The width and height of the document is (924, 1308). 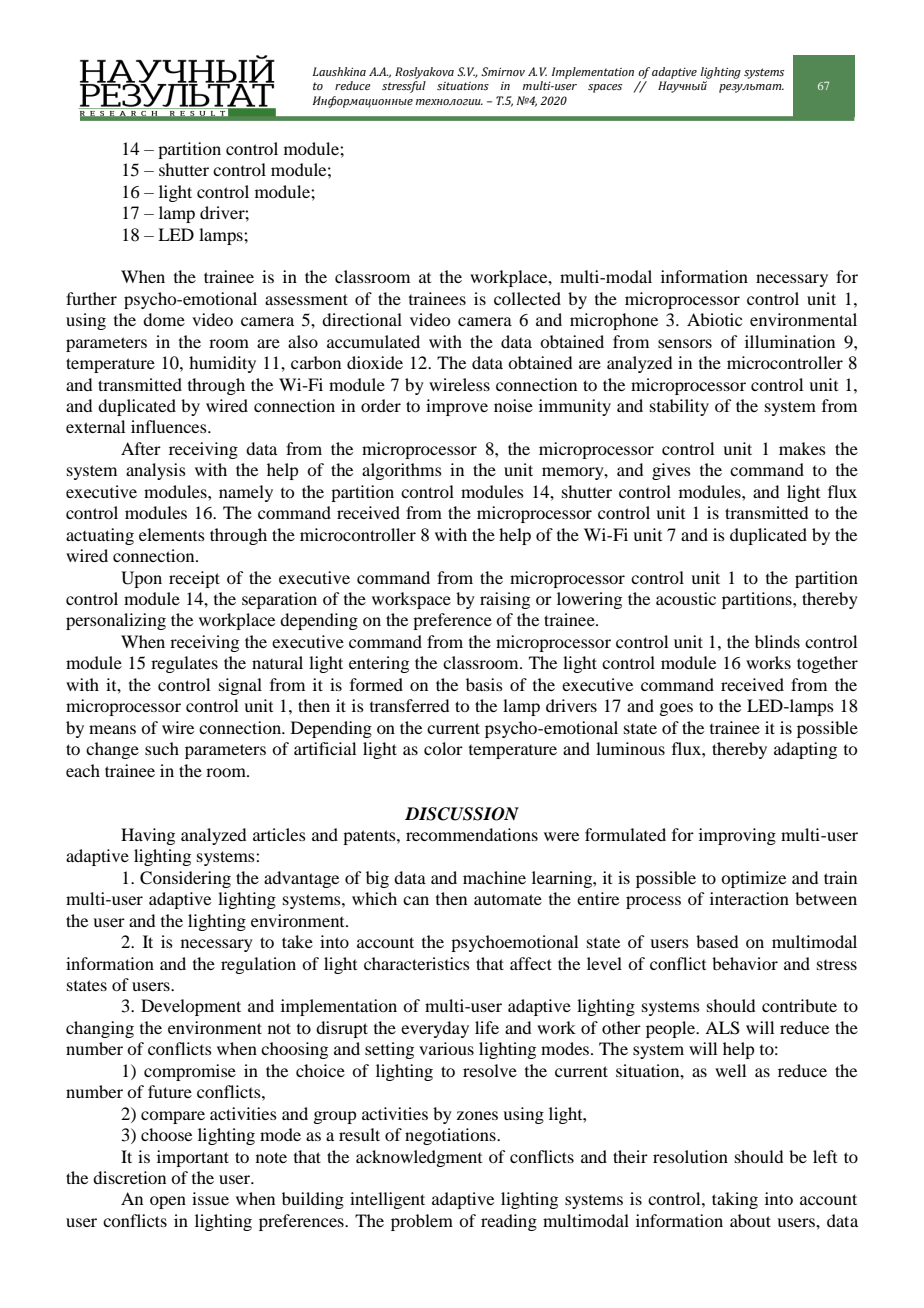 I want to click on spaces, so click(x=605, y=88).
